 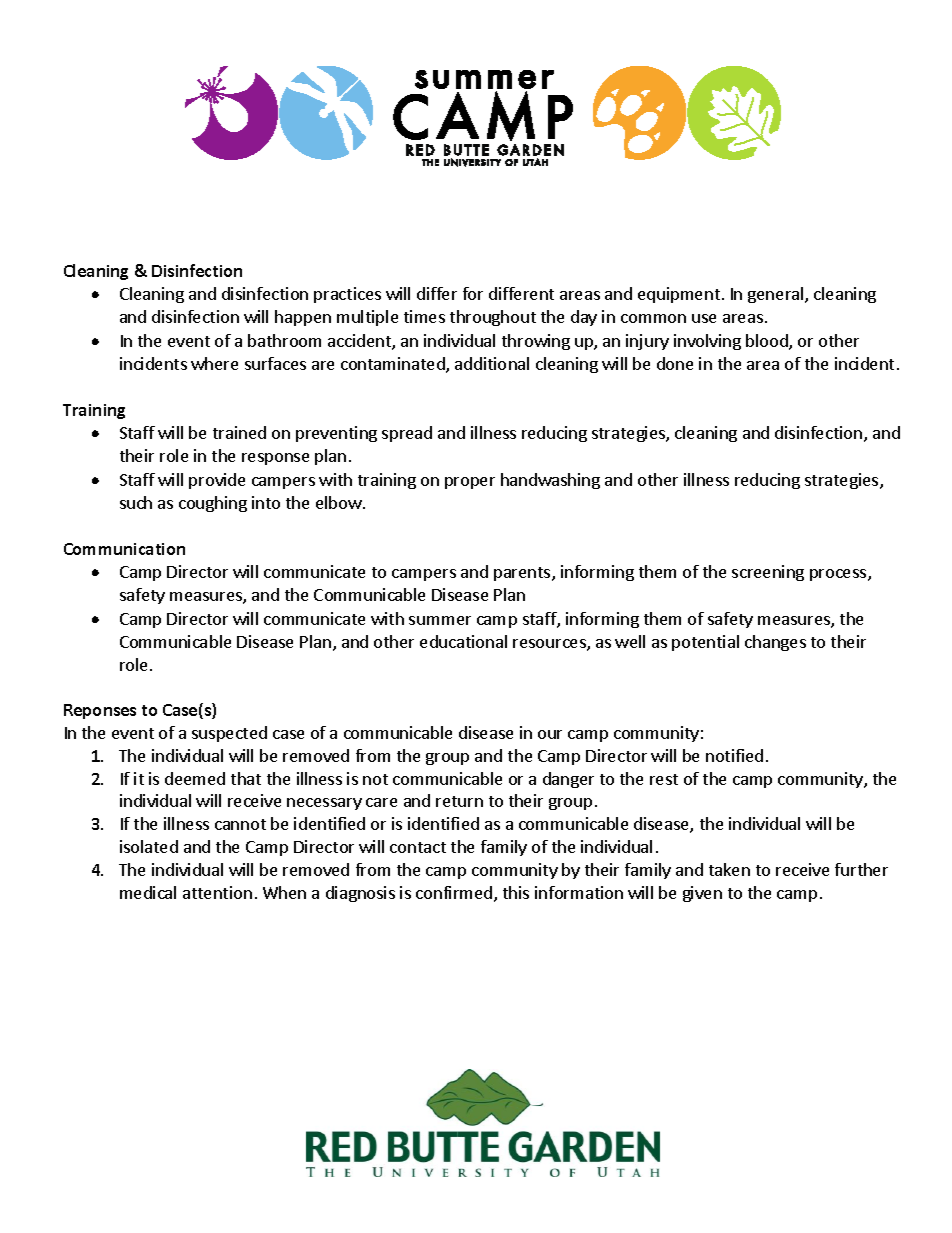 What do you see at coordinates (777, 295) in the page?
I see `general` at bounding box center [777, 295].
